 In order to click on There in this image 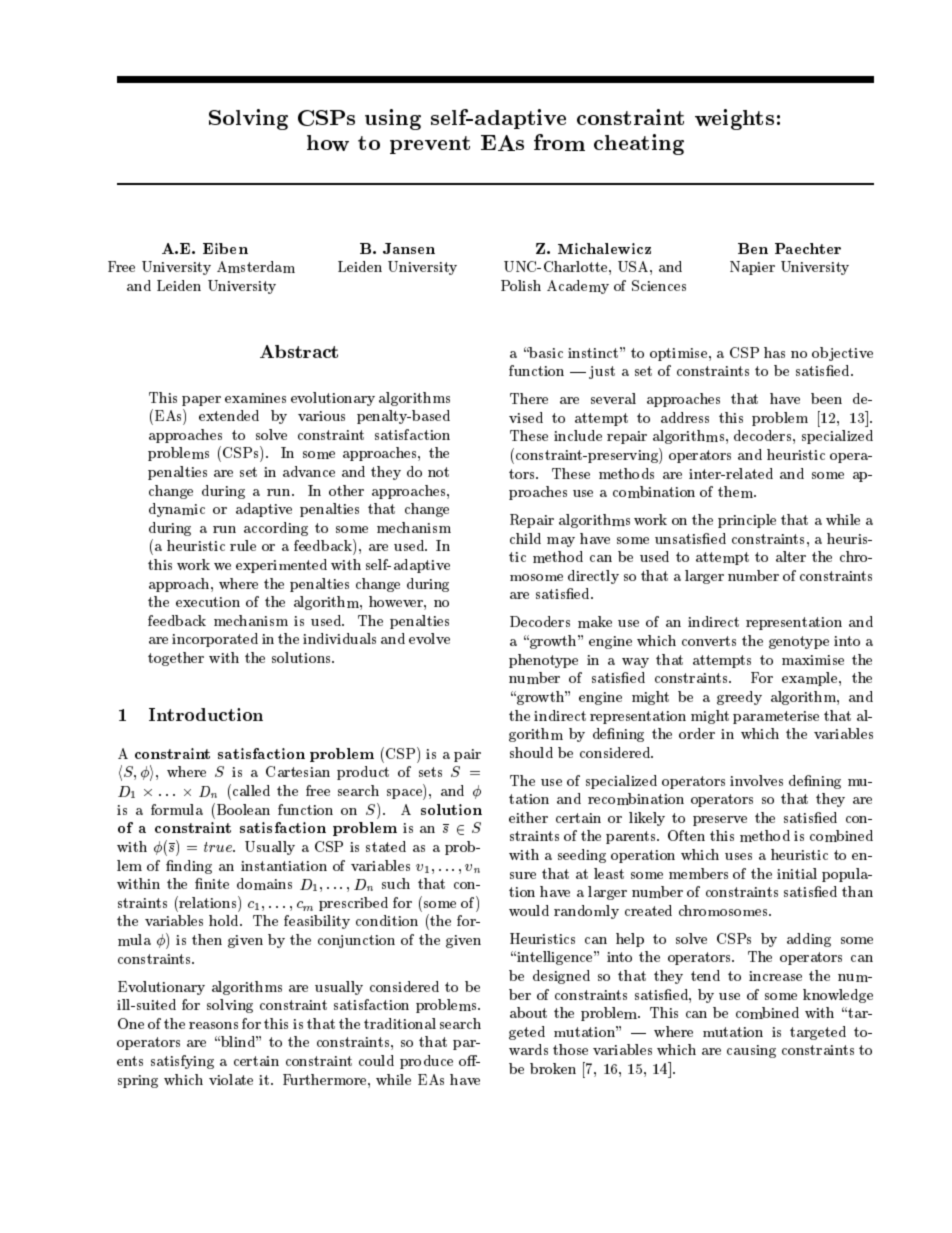, I will do `click(529, 398)`.
